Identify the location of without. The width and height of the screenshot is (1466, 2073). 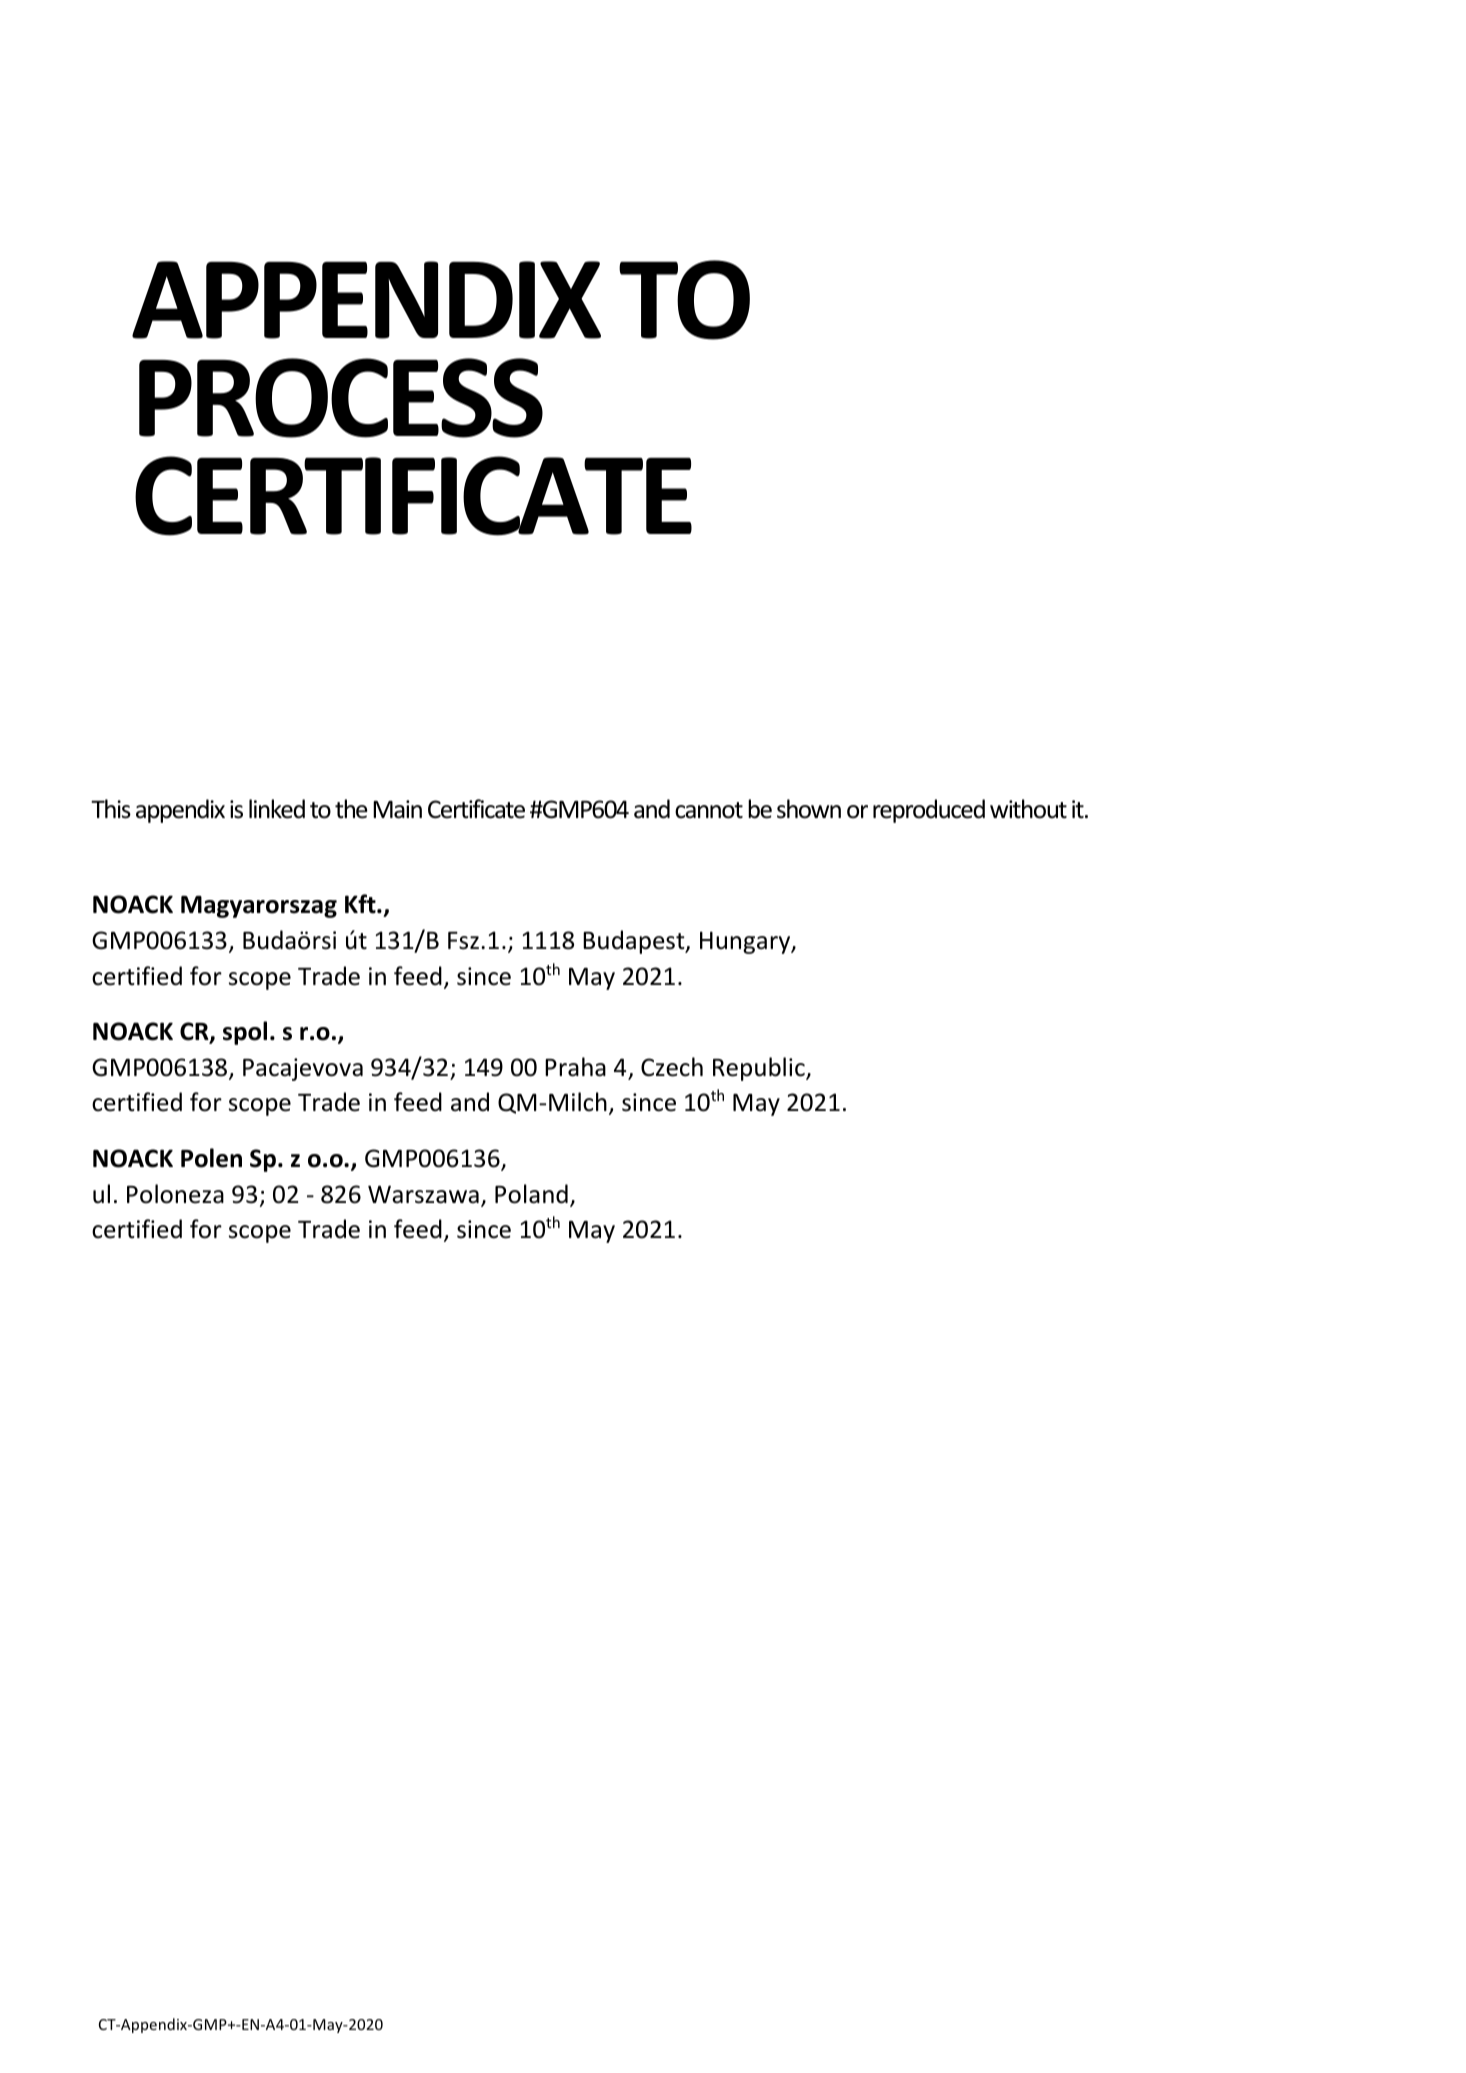
(1028, 809).
